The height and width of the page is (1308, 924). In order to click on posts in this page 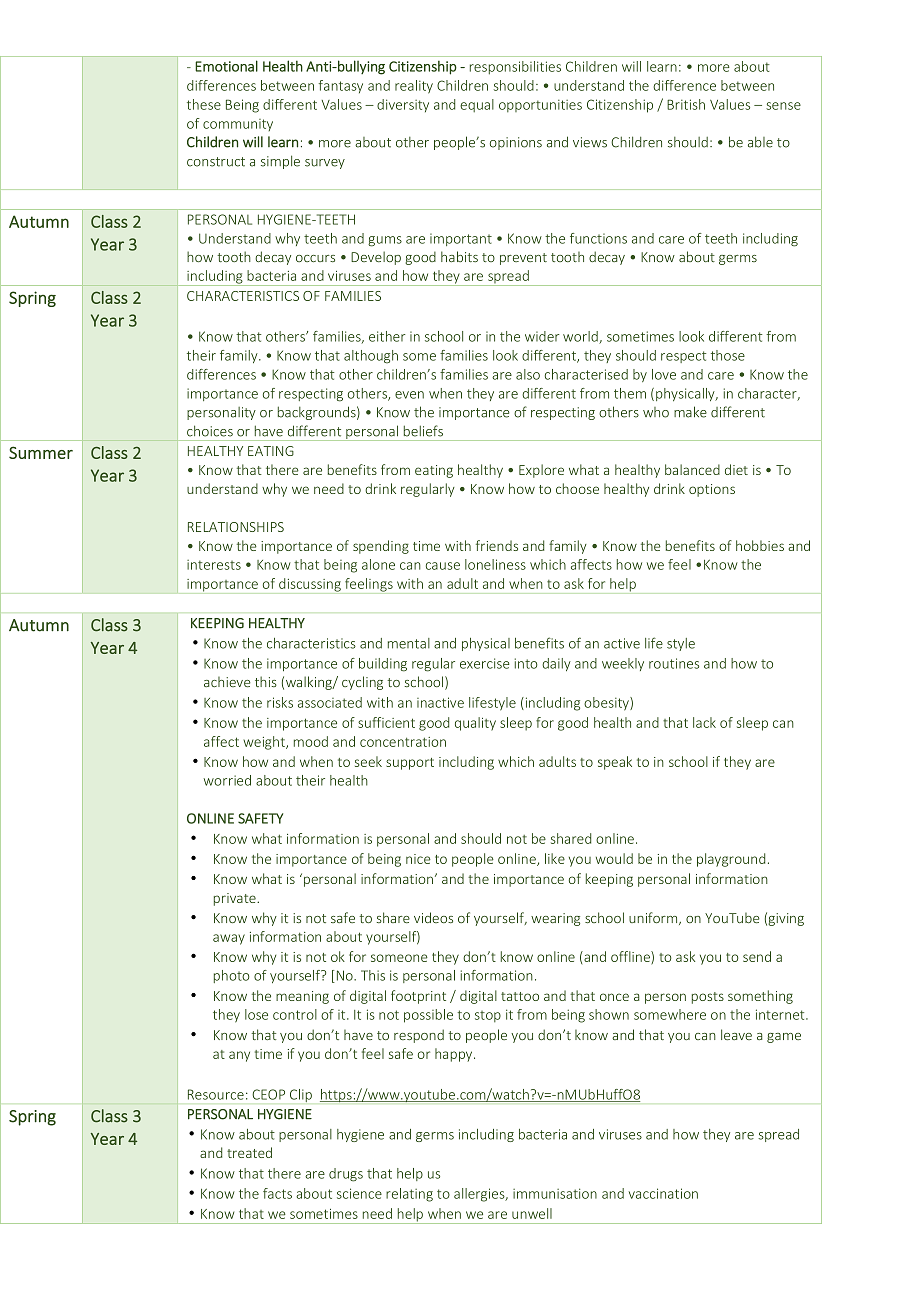, I will do `click(708, 998)`.
